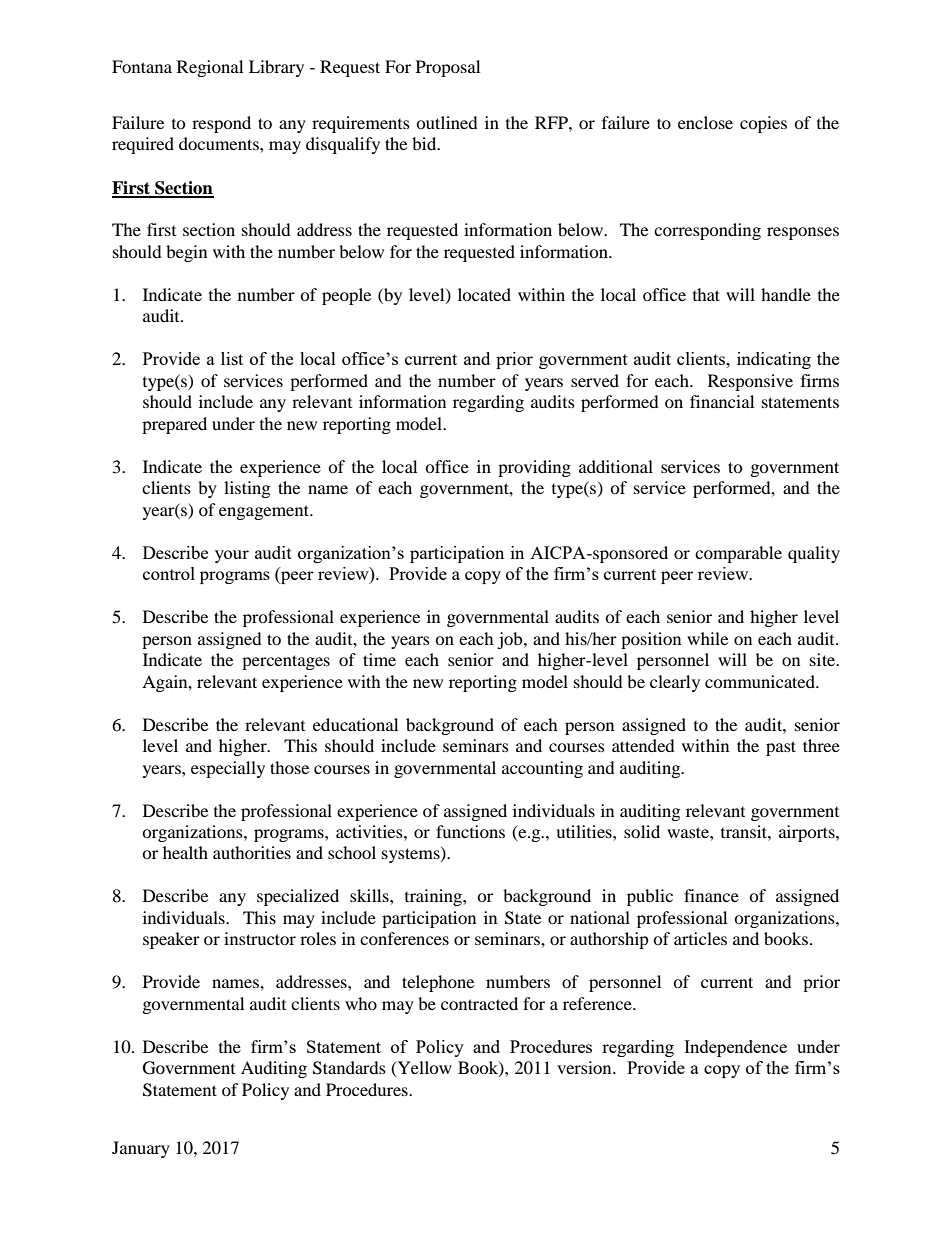 The width and height of the screenshot is (952, 1233). Describe the element at coordinates (763, 124) in the screenshot. I see `copies` at that location.
